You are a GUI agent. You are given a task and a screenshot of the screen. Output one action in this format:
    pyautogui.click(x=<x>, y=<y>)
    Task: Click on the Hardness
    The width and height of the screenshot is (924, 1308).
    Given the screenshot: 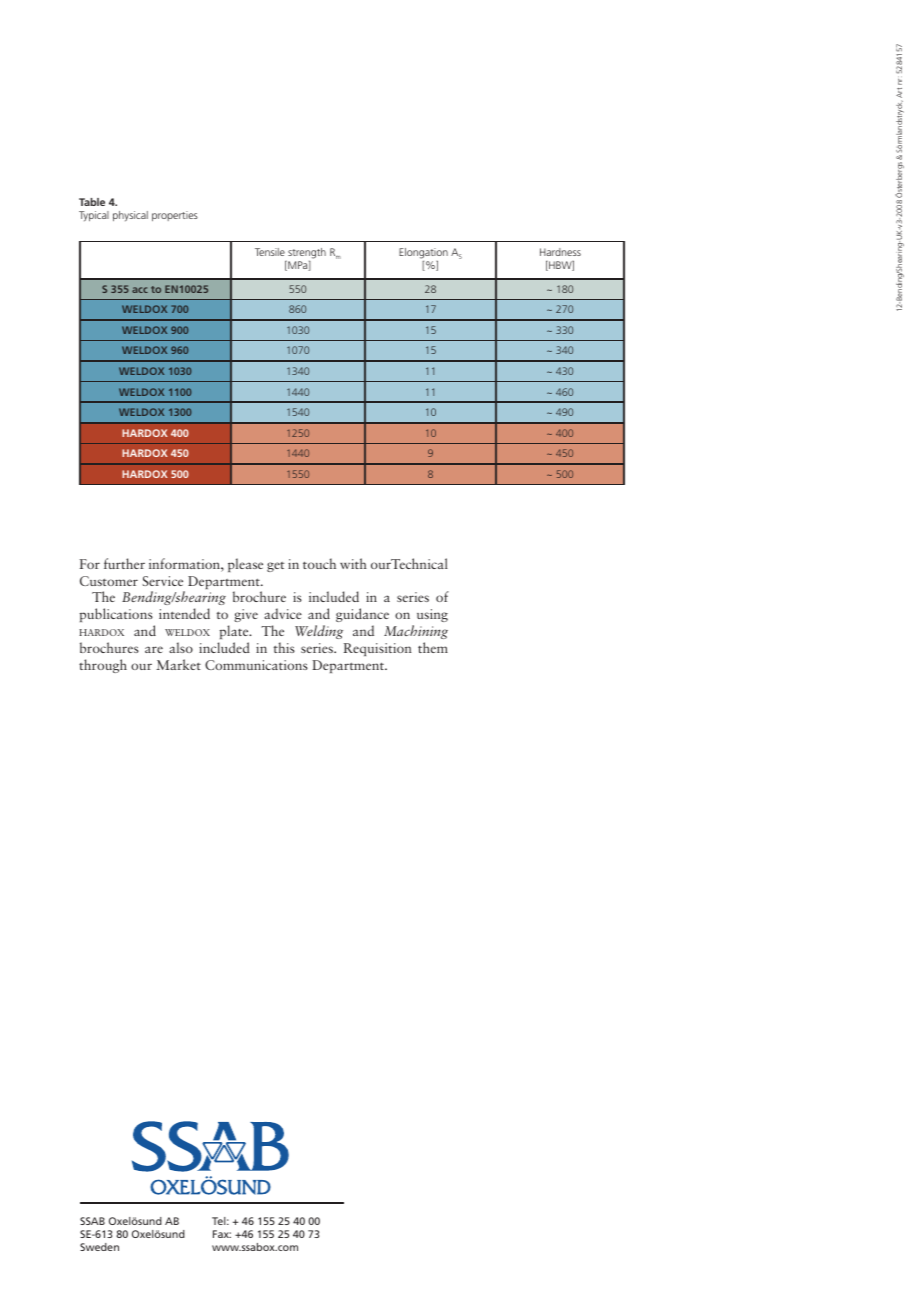 What is the action you would take?
    pyautogui.click(x=560, y=252)
